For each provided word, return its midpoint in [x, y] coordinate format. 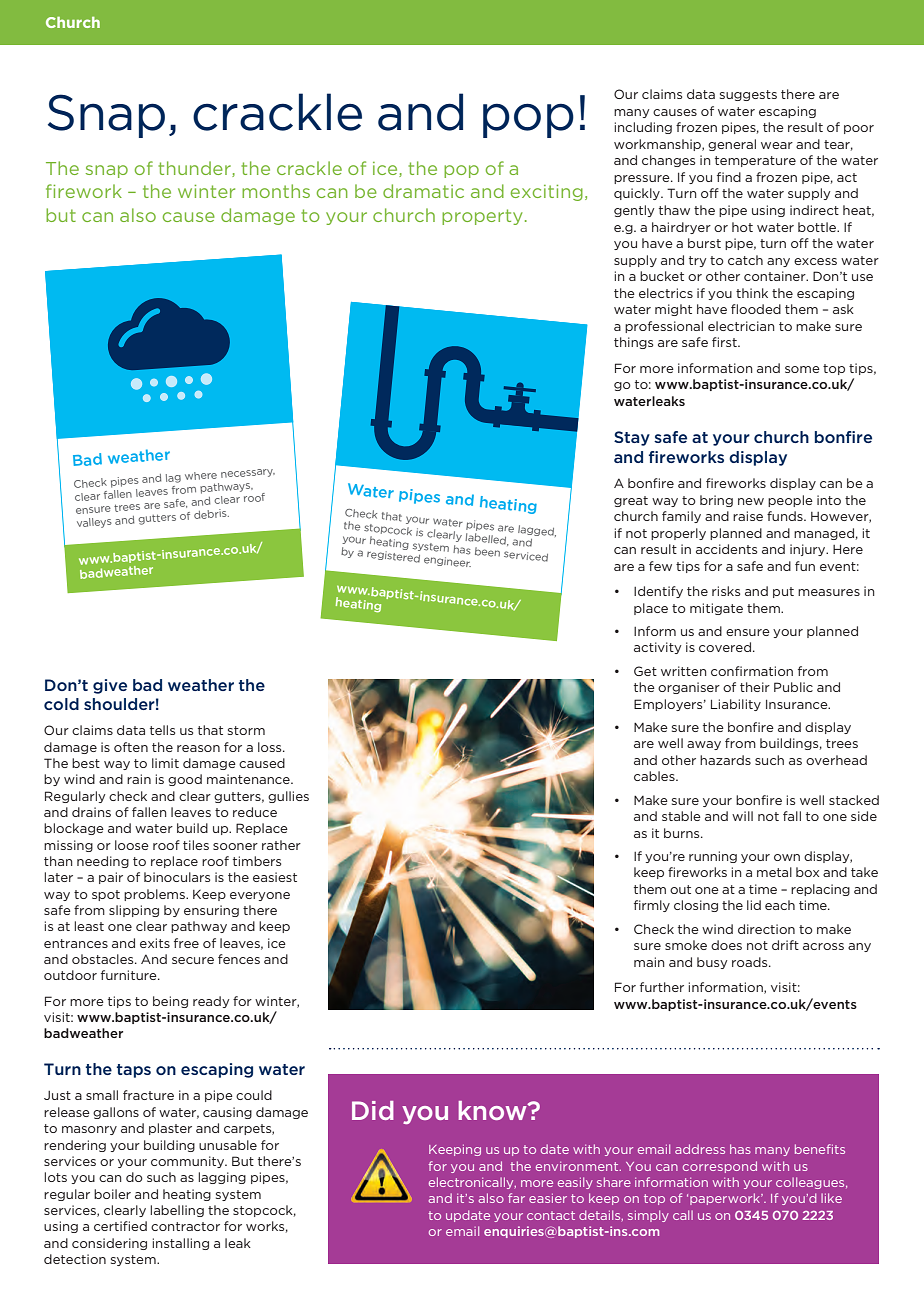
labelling [177, 1211]
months [276, 191]
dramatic [423, 191]
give [110, 686]
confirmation [752, 671]
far [516, 1198]
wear [777, 145]
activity [658, 648]
